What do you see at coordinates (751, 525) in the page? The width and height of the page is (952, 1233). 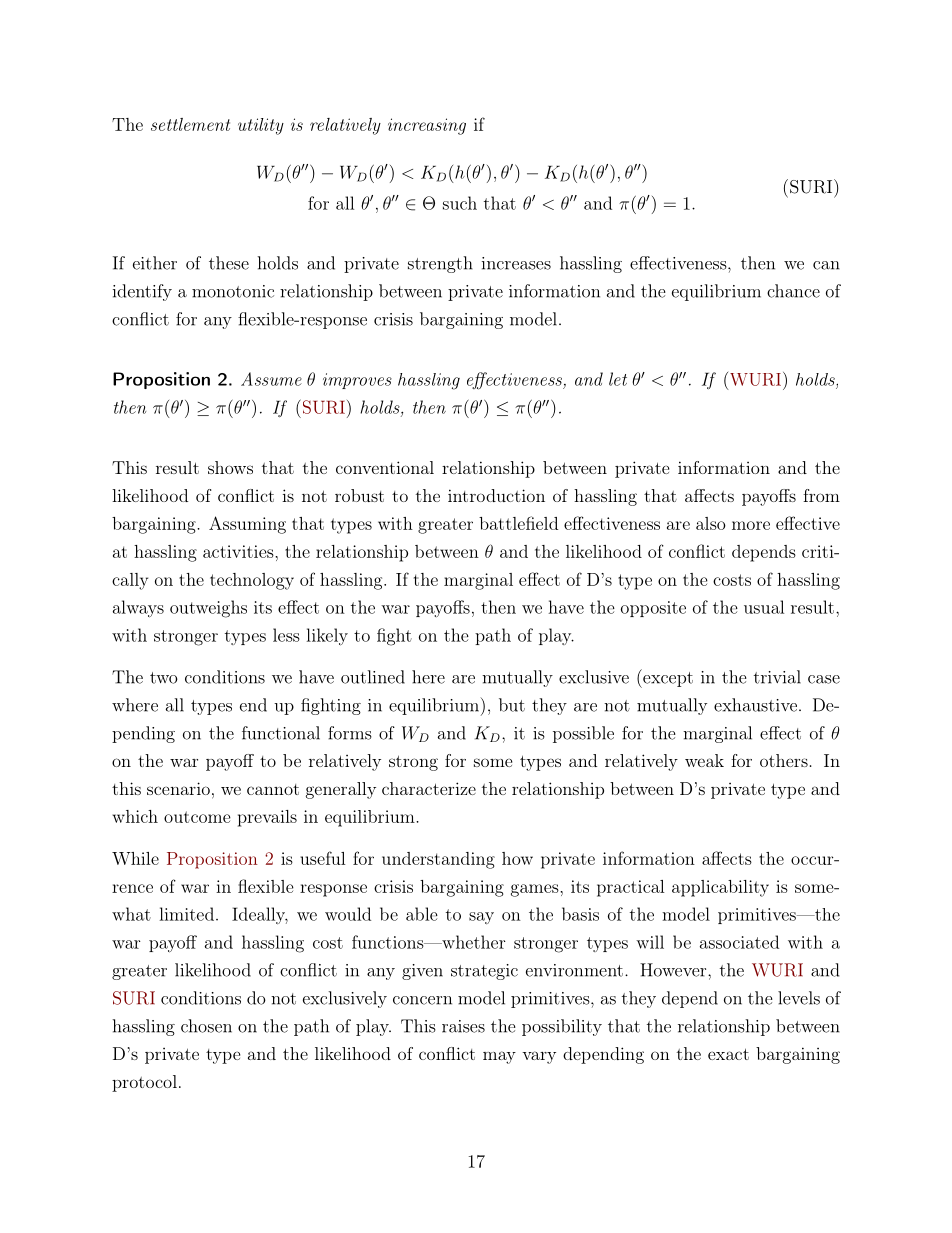 I see `more` at bounding box center [751, 525].
